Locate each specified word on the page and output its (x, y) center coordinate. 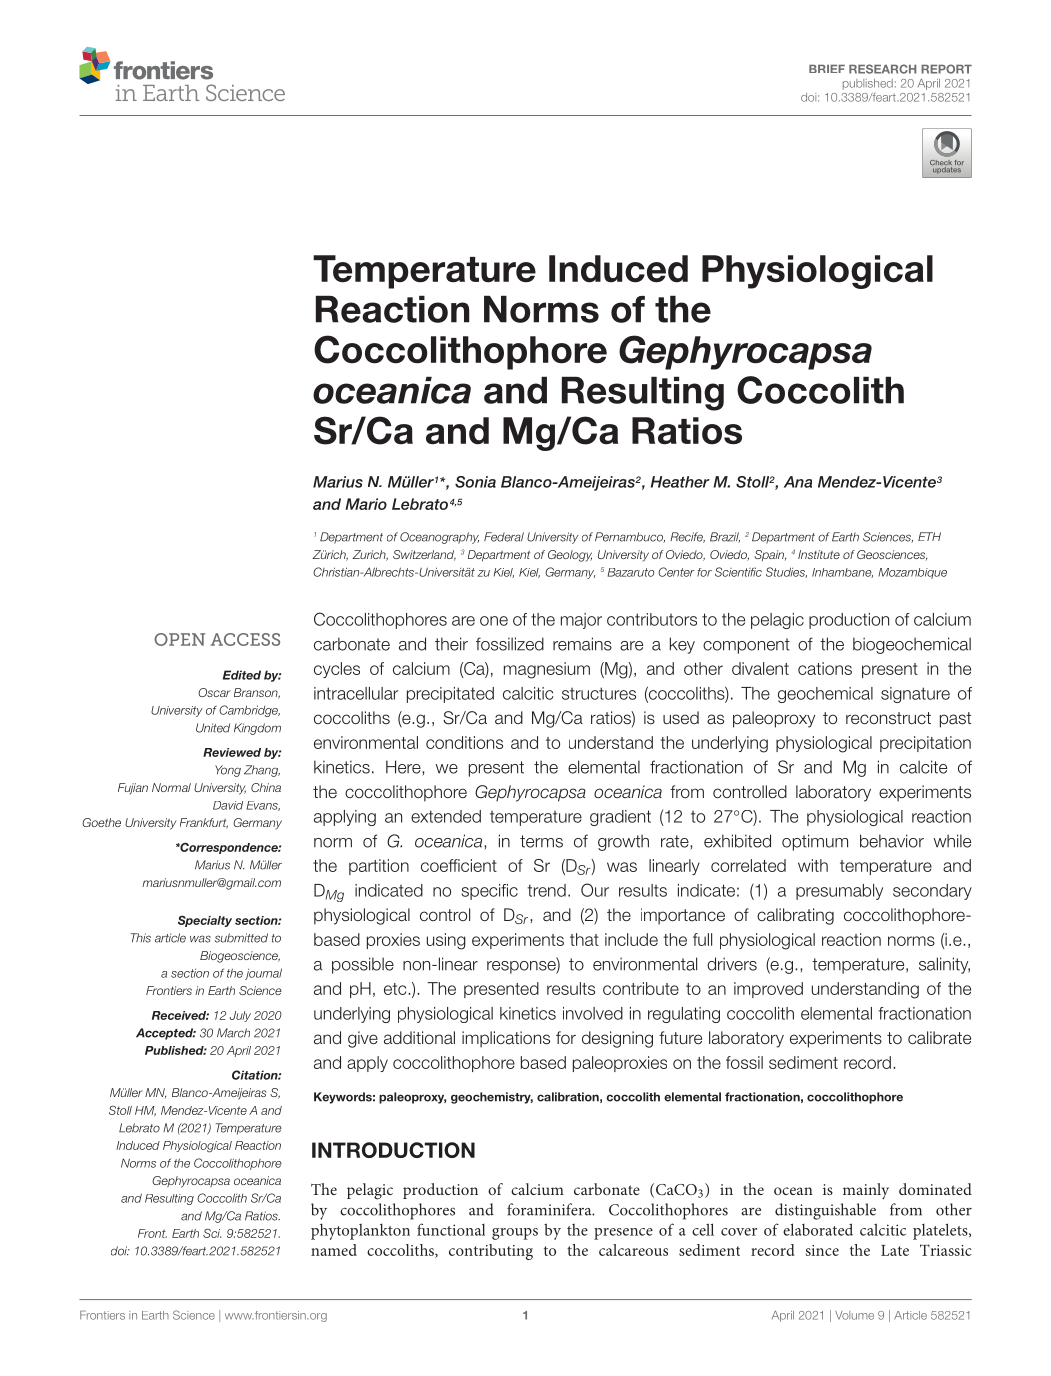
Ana (798, 482)
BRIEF (827, 69)
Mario (366, 504)
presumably (839, 892)
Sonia (475, 482)
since (822, 1250)
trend (546, 890)
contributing (491, 1252)
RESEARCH (882, 69)
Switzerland (424, 555)
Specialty (205, 921)
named (334, 1250)
